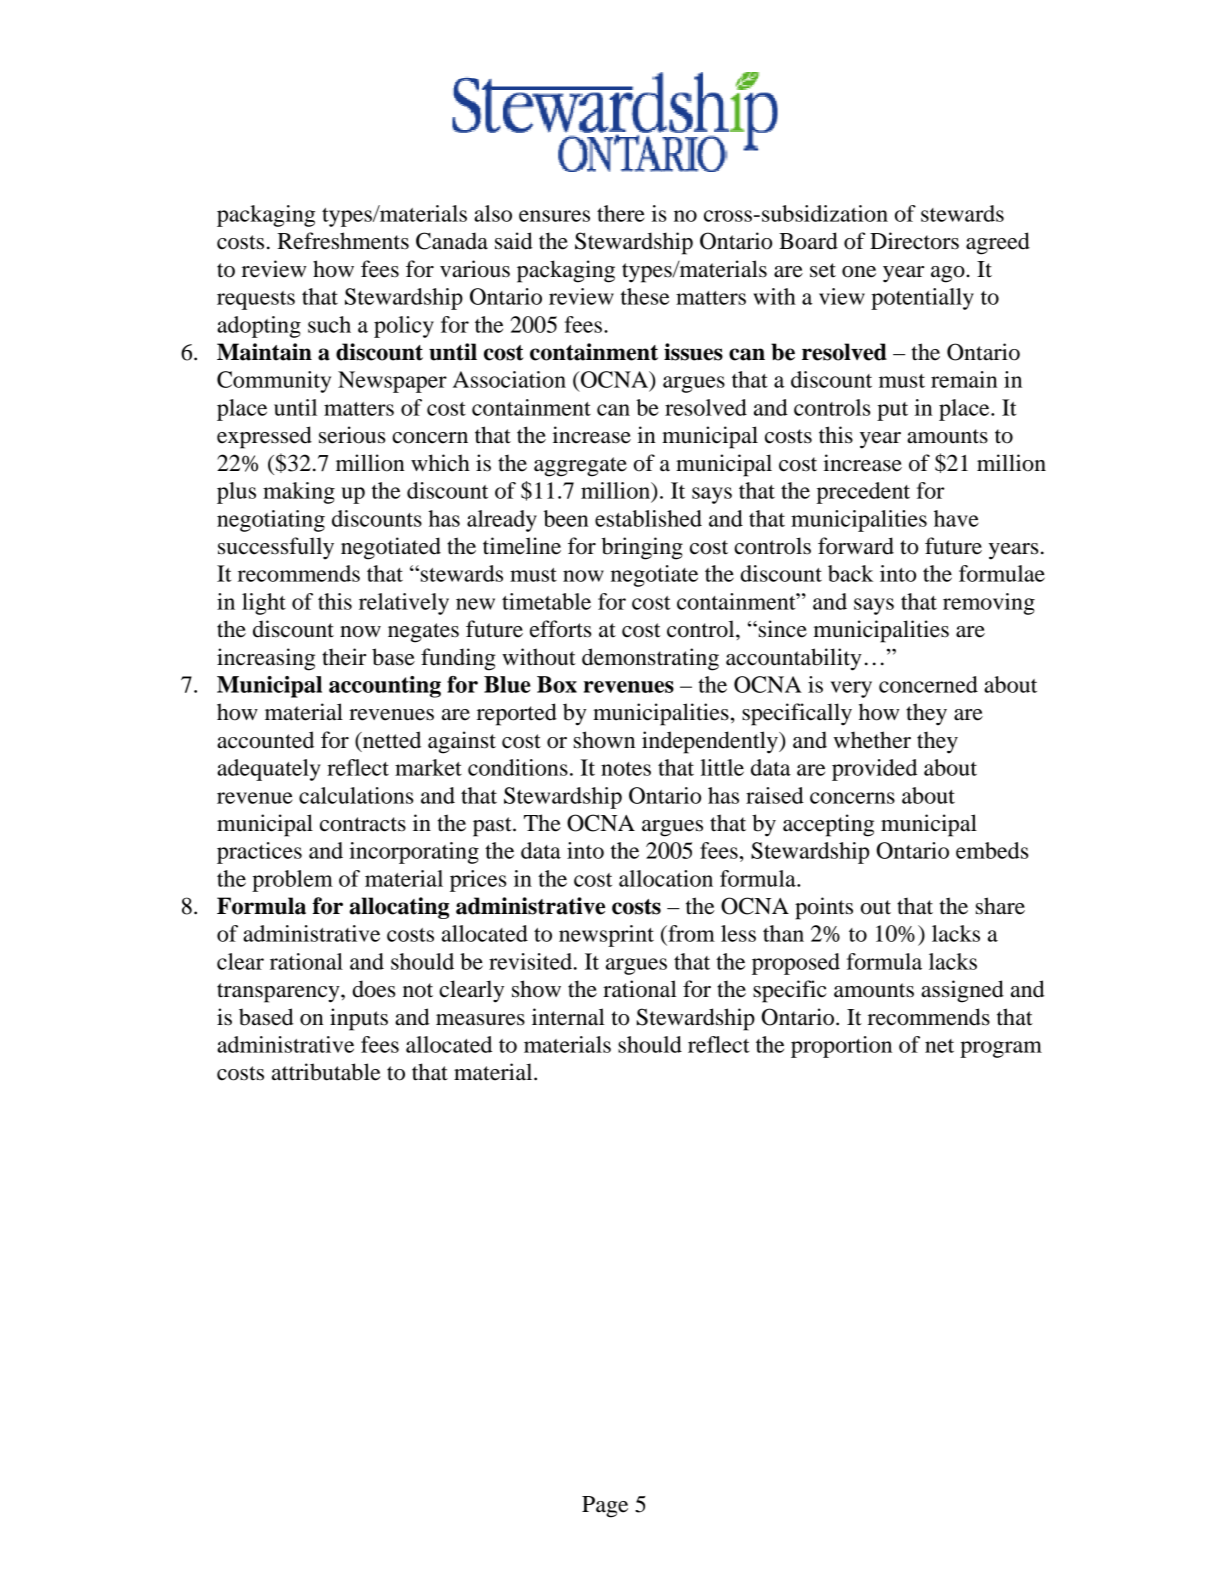 Image resolution: width=1229 pixels, height=1590 pixels. Describe the element at coordinates (621, 213) in the document. I see `there` at that location.
